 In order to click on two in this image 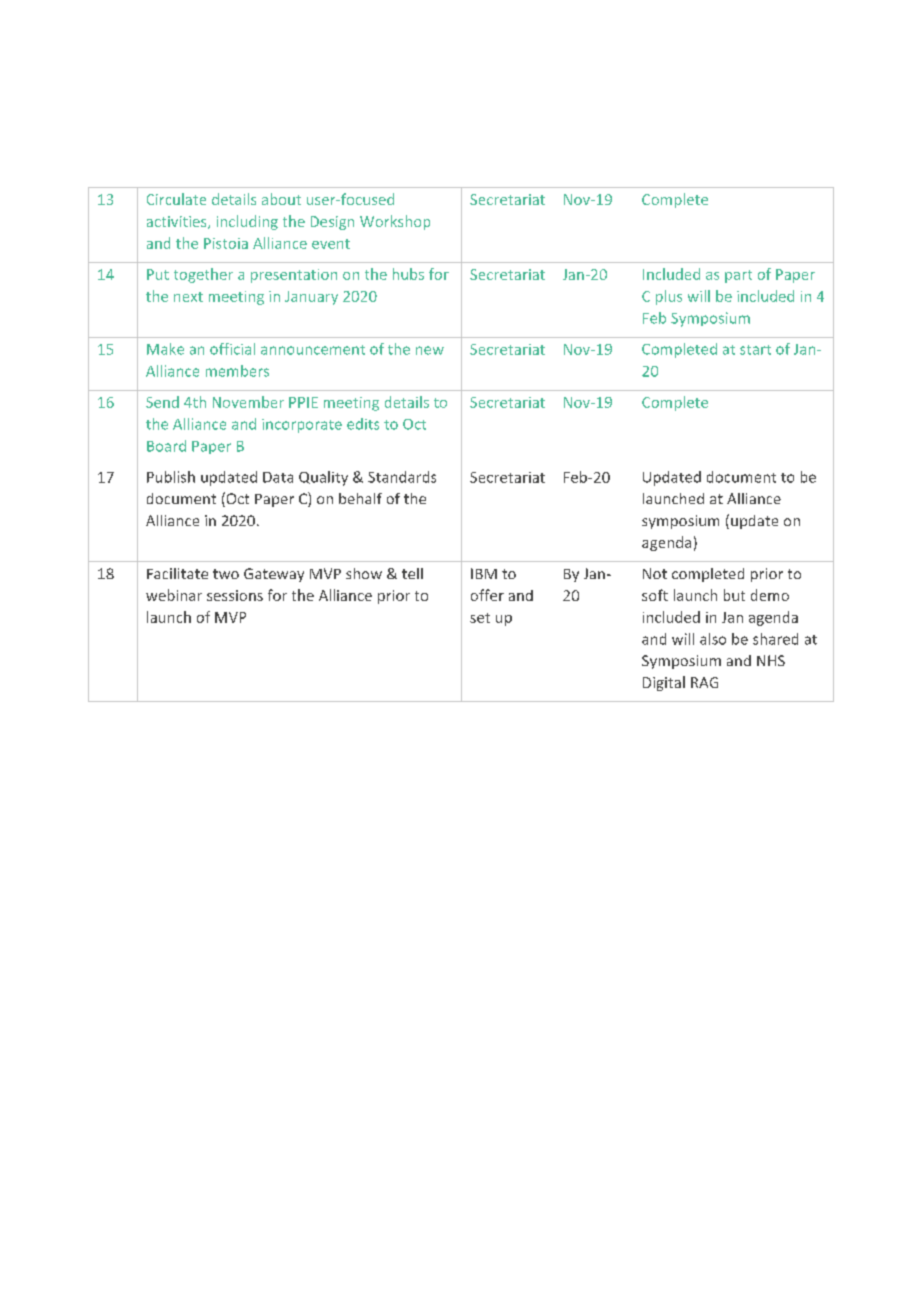, I will do `click(226, 574)`.
